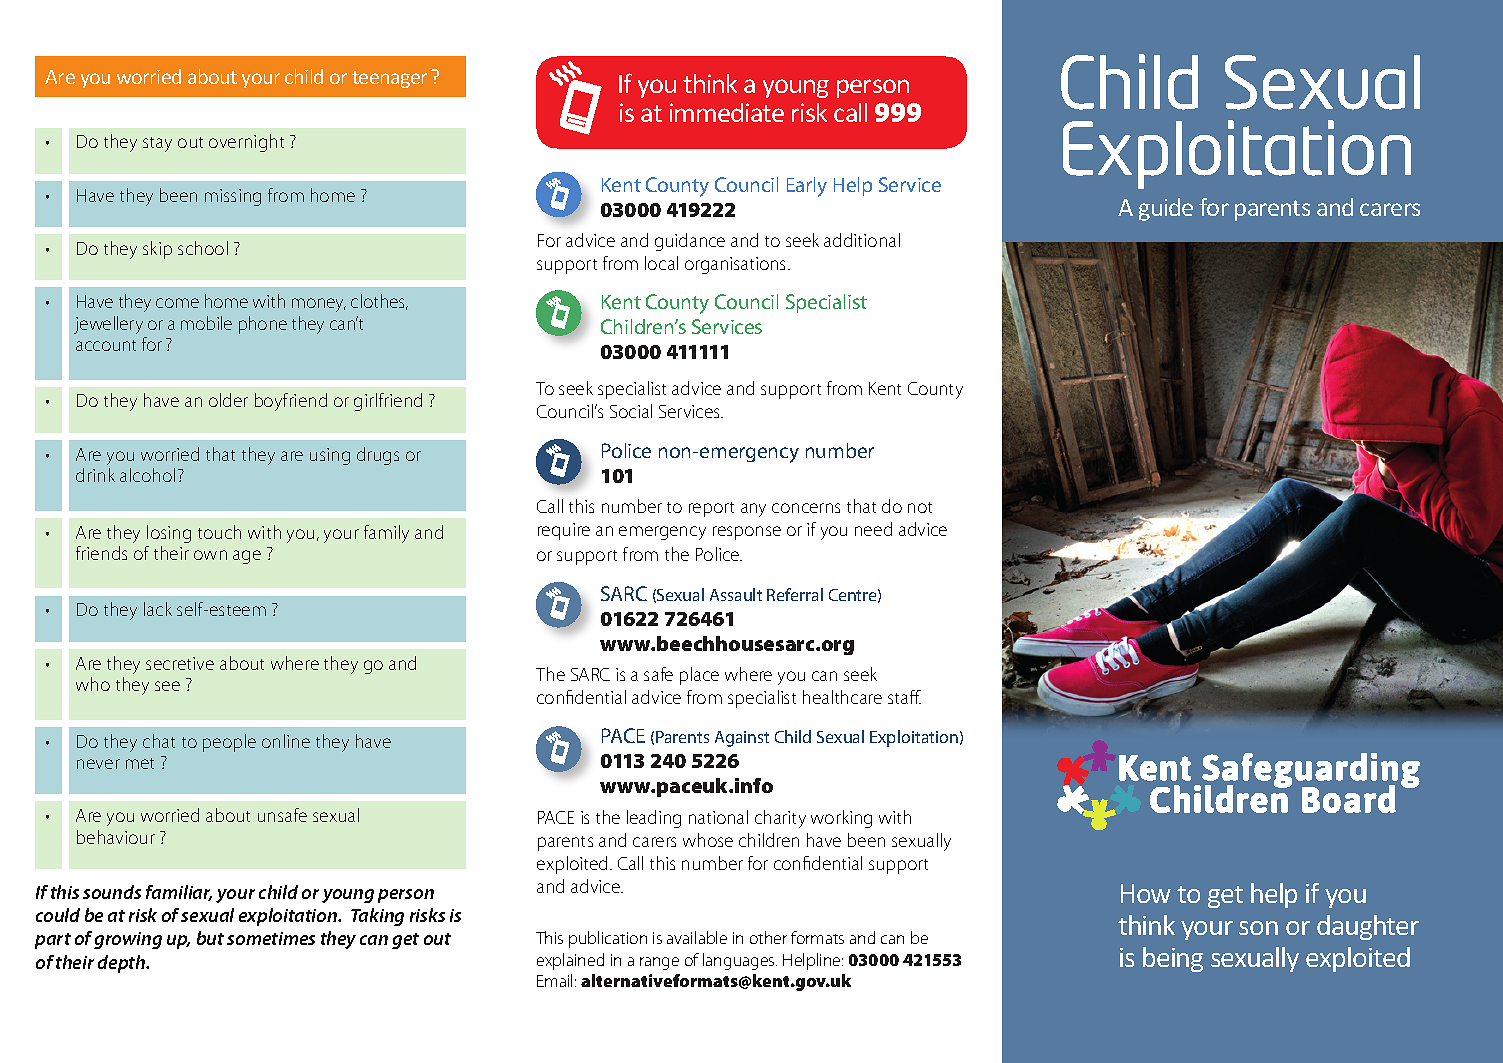 The width and height of the screenshot is (1503, 1063). Describe the element at coordinates (747, 533) in the screenshot. I see `response` at that location.
